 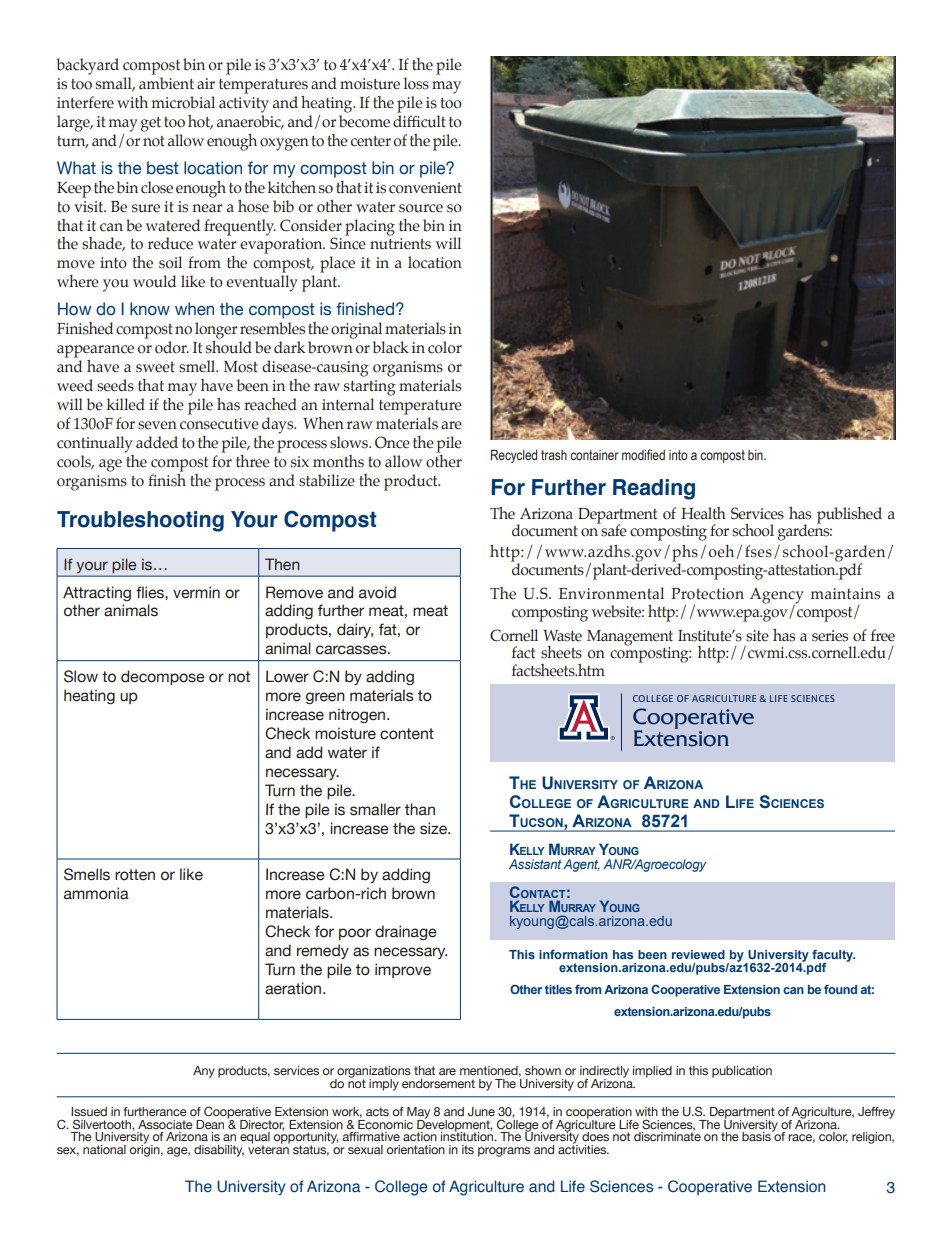 What do you see at coordinates (165, 1124) in the screenshot?
I see `Associate` at bounding box center [165, 1124].
